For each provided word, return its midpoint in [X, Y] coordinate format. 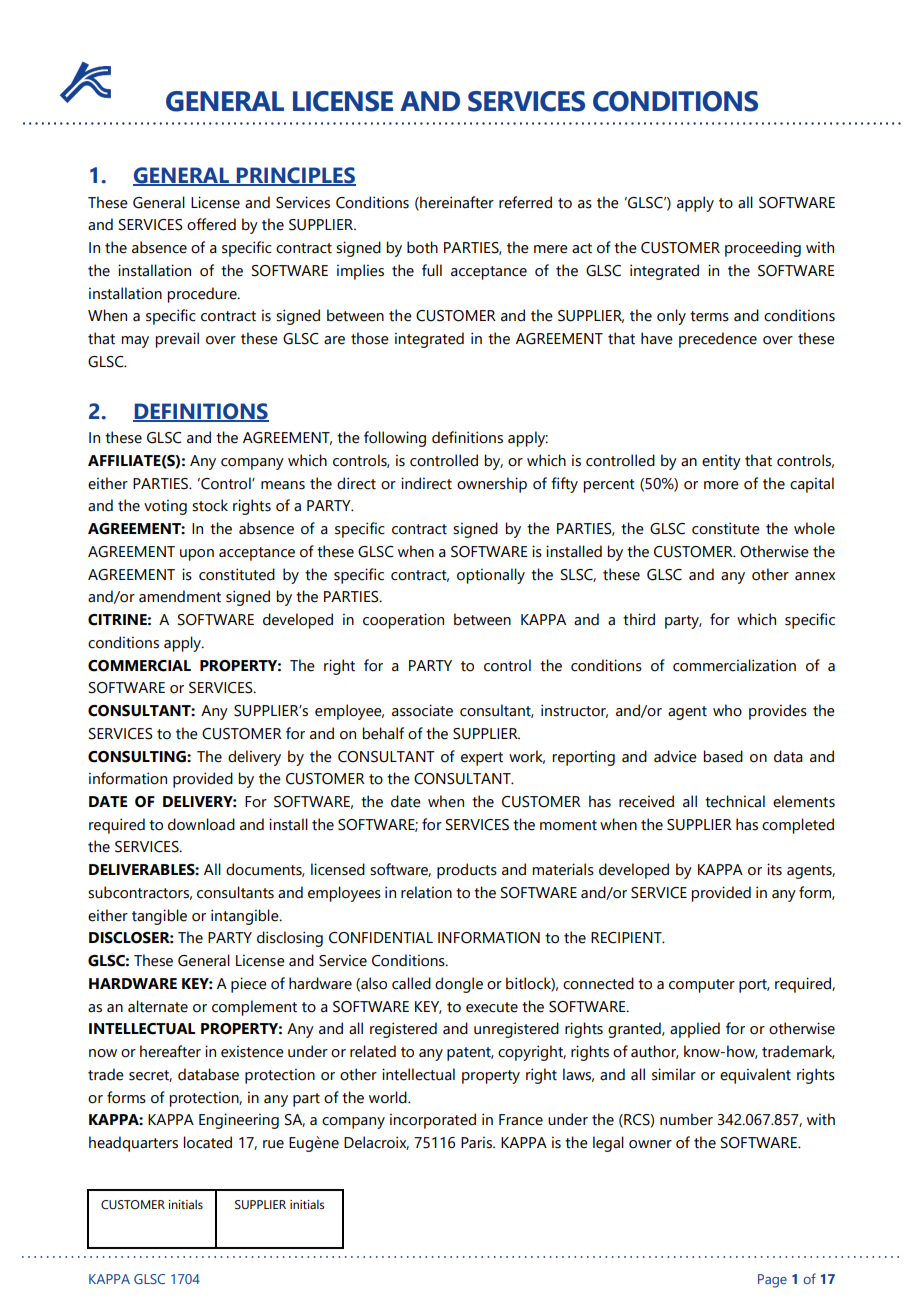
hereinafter [456, 203]
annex [815, 576]
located [207, 1142]
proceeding [763, 249]
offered [211, 224]
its [774, 869]
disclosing [290, 939]
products [467, 871]
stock [210, 505]
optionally [491, 576]
